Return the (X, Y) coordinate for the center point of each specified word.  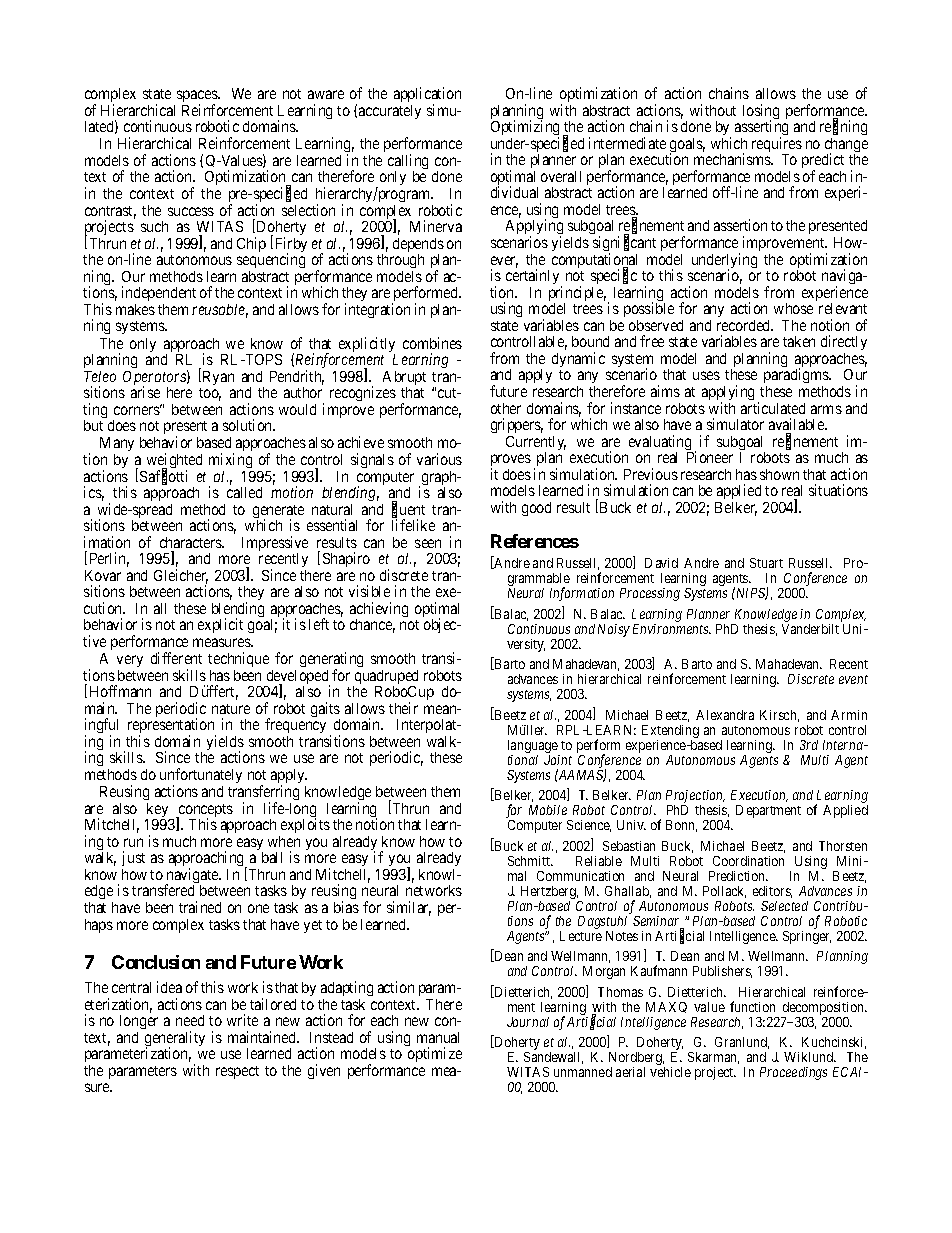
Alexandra (725, 715)
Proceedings (793, 1073)
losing (761, 113)
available (797, 424)
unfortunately (201, 777)
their (403, 708)
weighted (174, 462)
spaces (198, 97)
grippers (517, 425)
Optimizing (525, 129)
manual (438, 1037)
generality (175, 1040)
